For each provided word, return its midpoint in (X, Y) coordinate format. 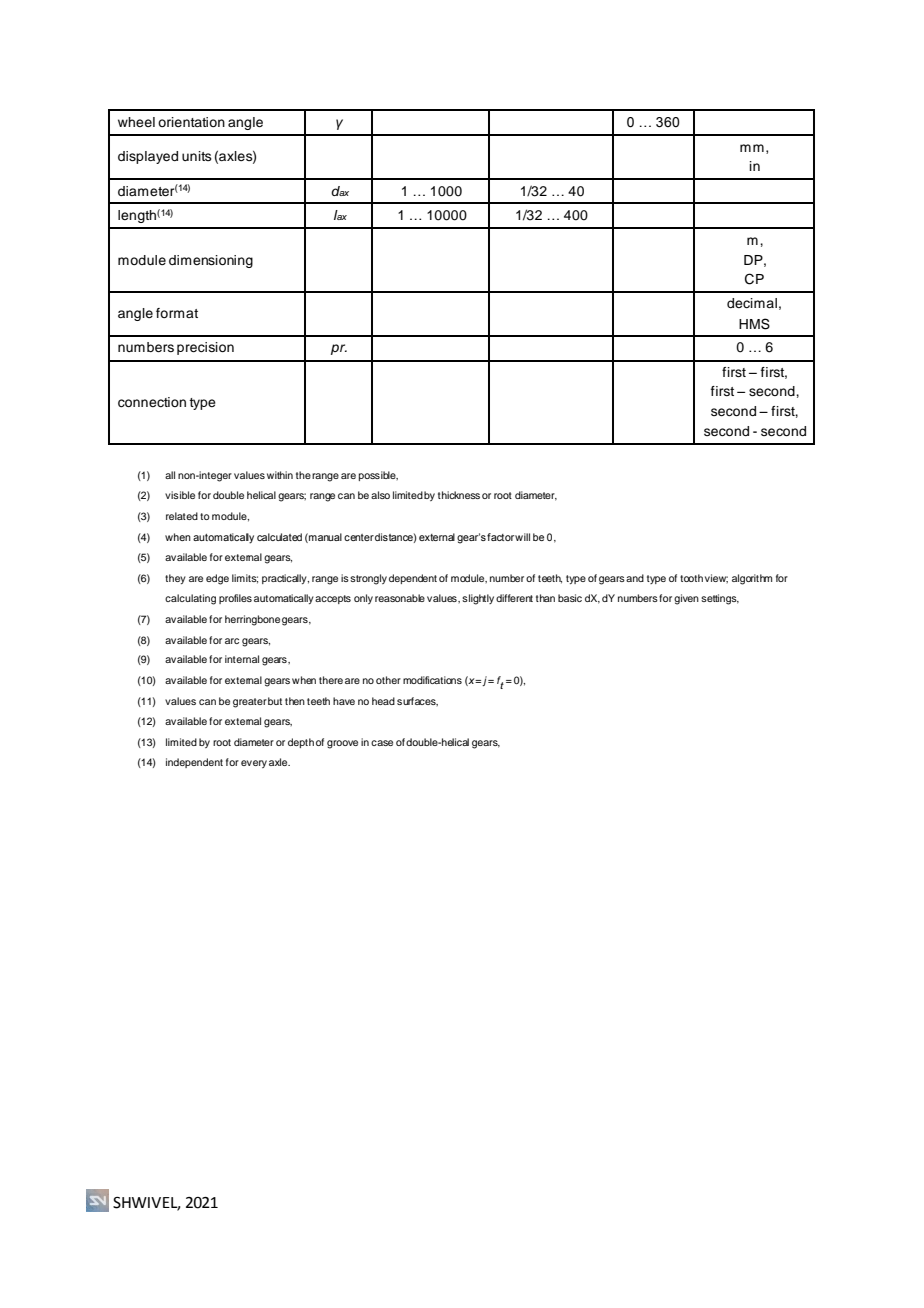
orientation (191, 122)
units (197, 156)
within (280, 475)
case (382, 743)
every (254, 764)
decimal (752, 303)
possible (378, 476)
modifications (432, 680)
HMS (754, 324)
